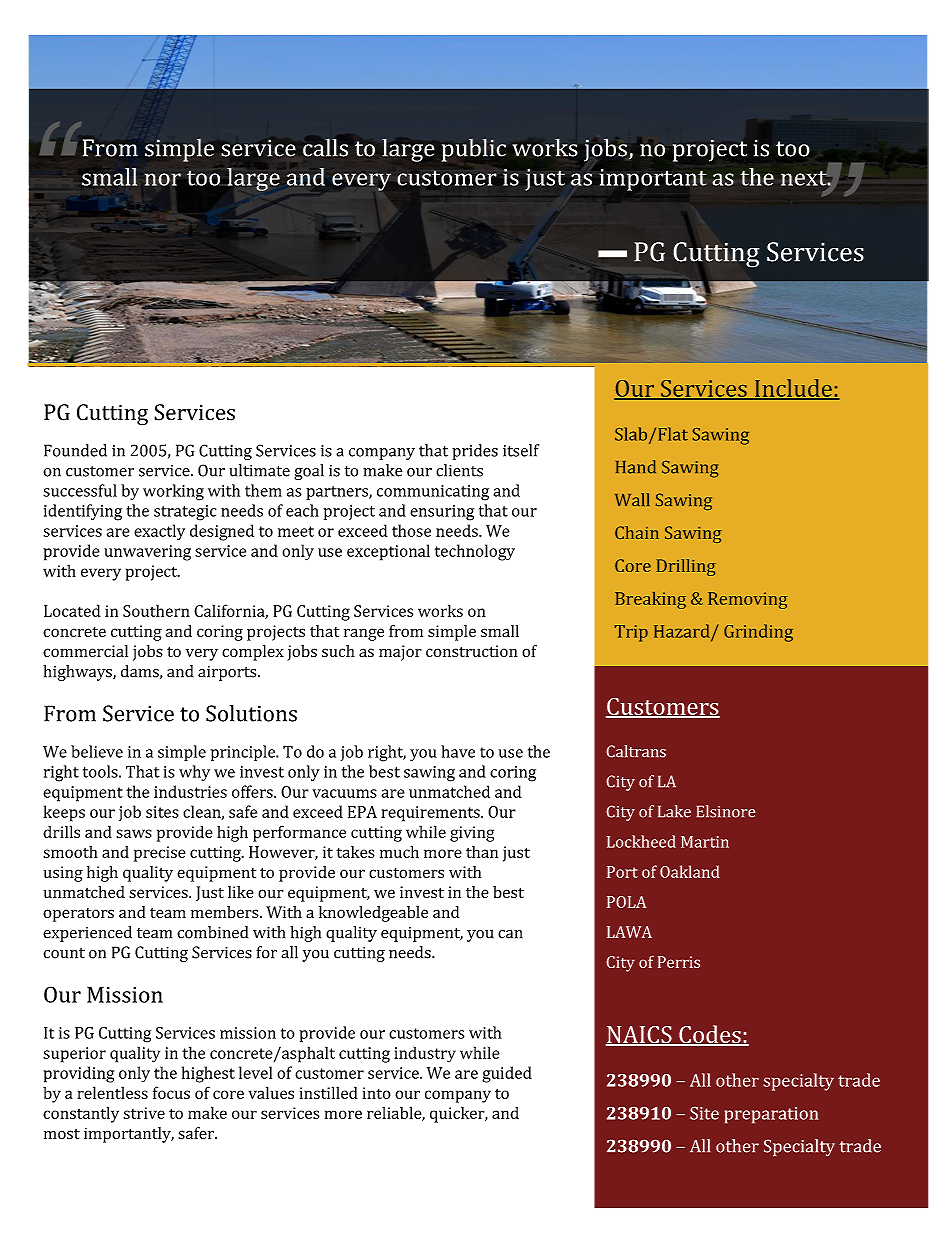 Image resolution: width=952 pixels, height=1233 pixels. Describe the element at coordinates (431, 814) in the screenshot. I see `requirements` at that location.
